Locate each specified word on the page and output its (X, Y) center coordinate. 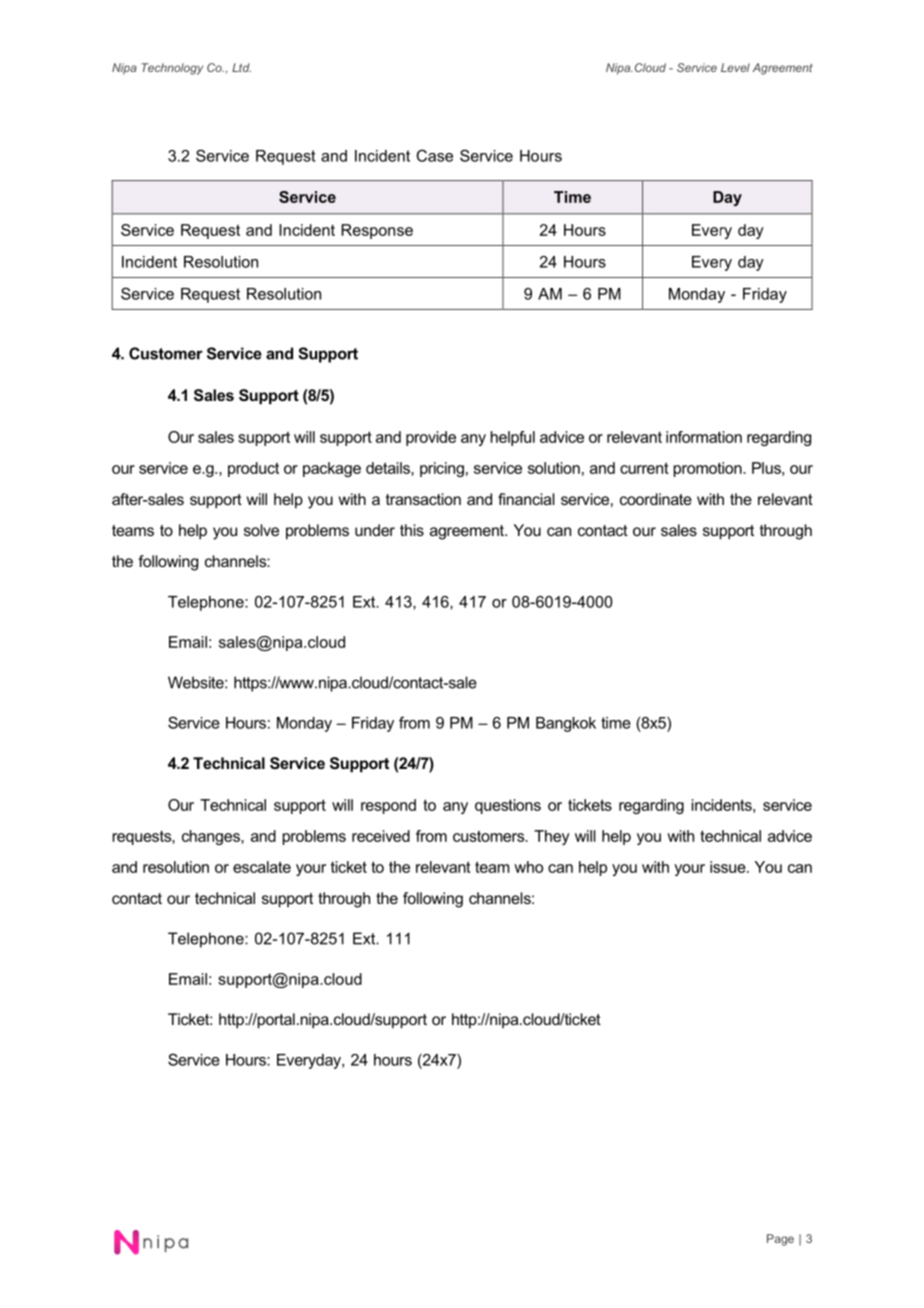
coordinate (656, 499)
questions (508, 806)
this (412, 530)
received (381, 836)
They (552, 837)
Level (735, 67)
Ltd (241, 67)
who (528, 867)
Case (435, 155)
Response (377, 231)
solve (261, 530)
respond (388, 806)
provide (431, 438)
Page (780, 1240)
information (704, 437)
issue (729, 867)
